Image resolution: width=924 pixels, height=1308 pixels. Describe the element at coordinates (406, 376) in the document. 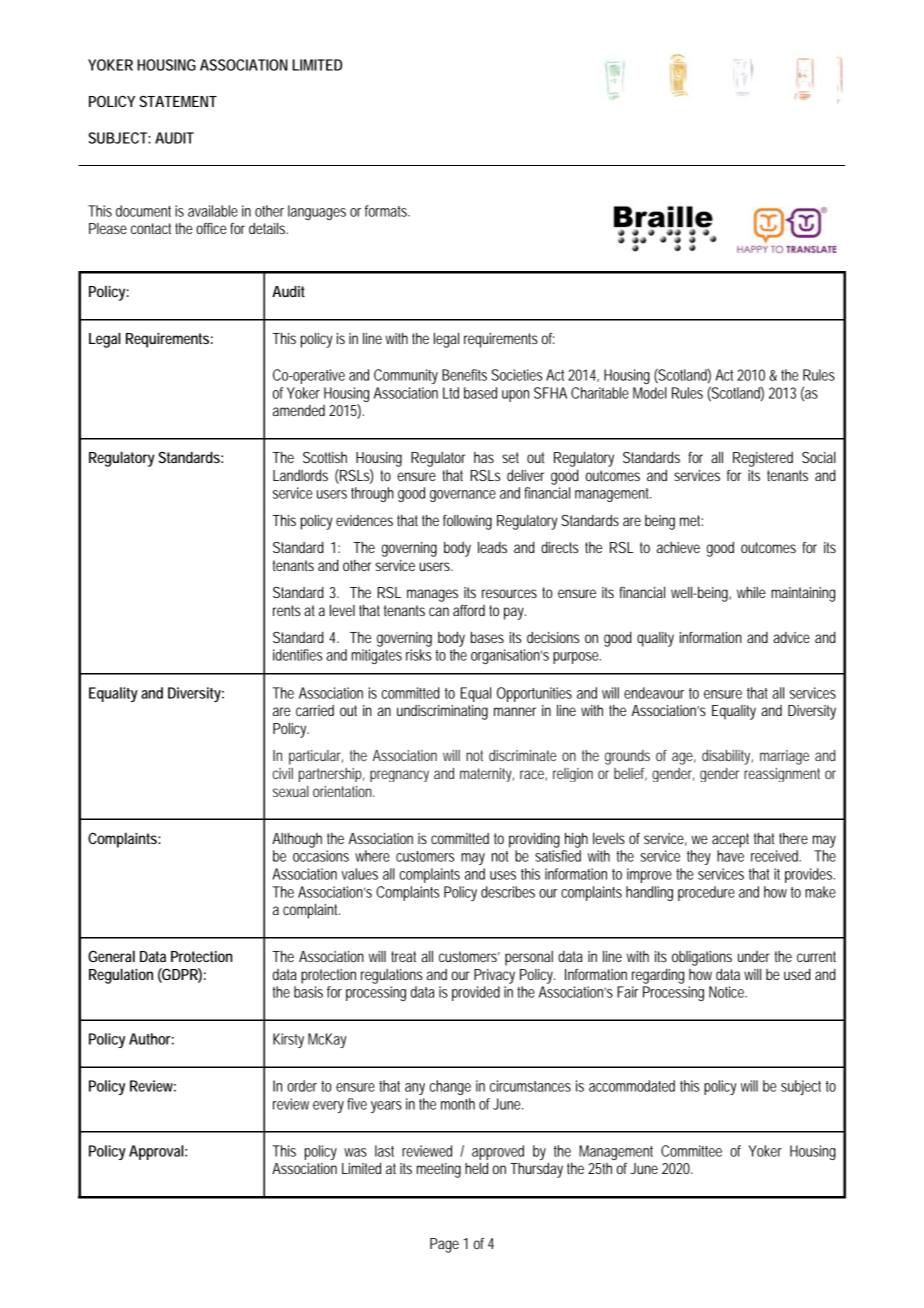

I see `Community` at that location.
